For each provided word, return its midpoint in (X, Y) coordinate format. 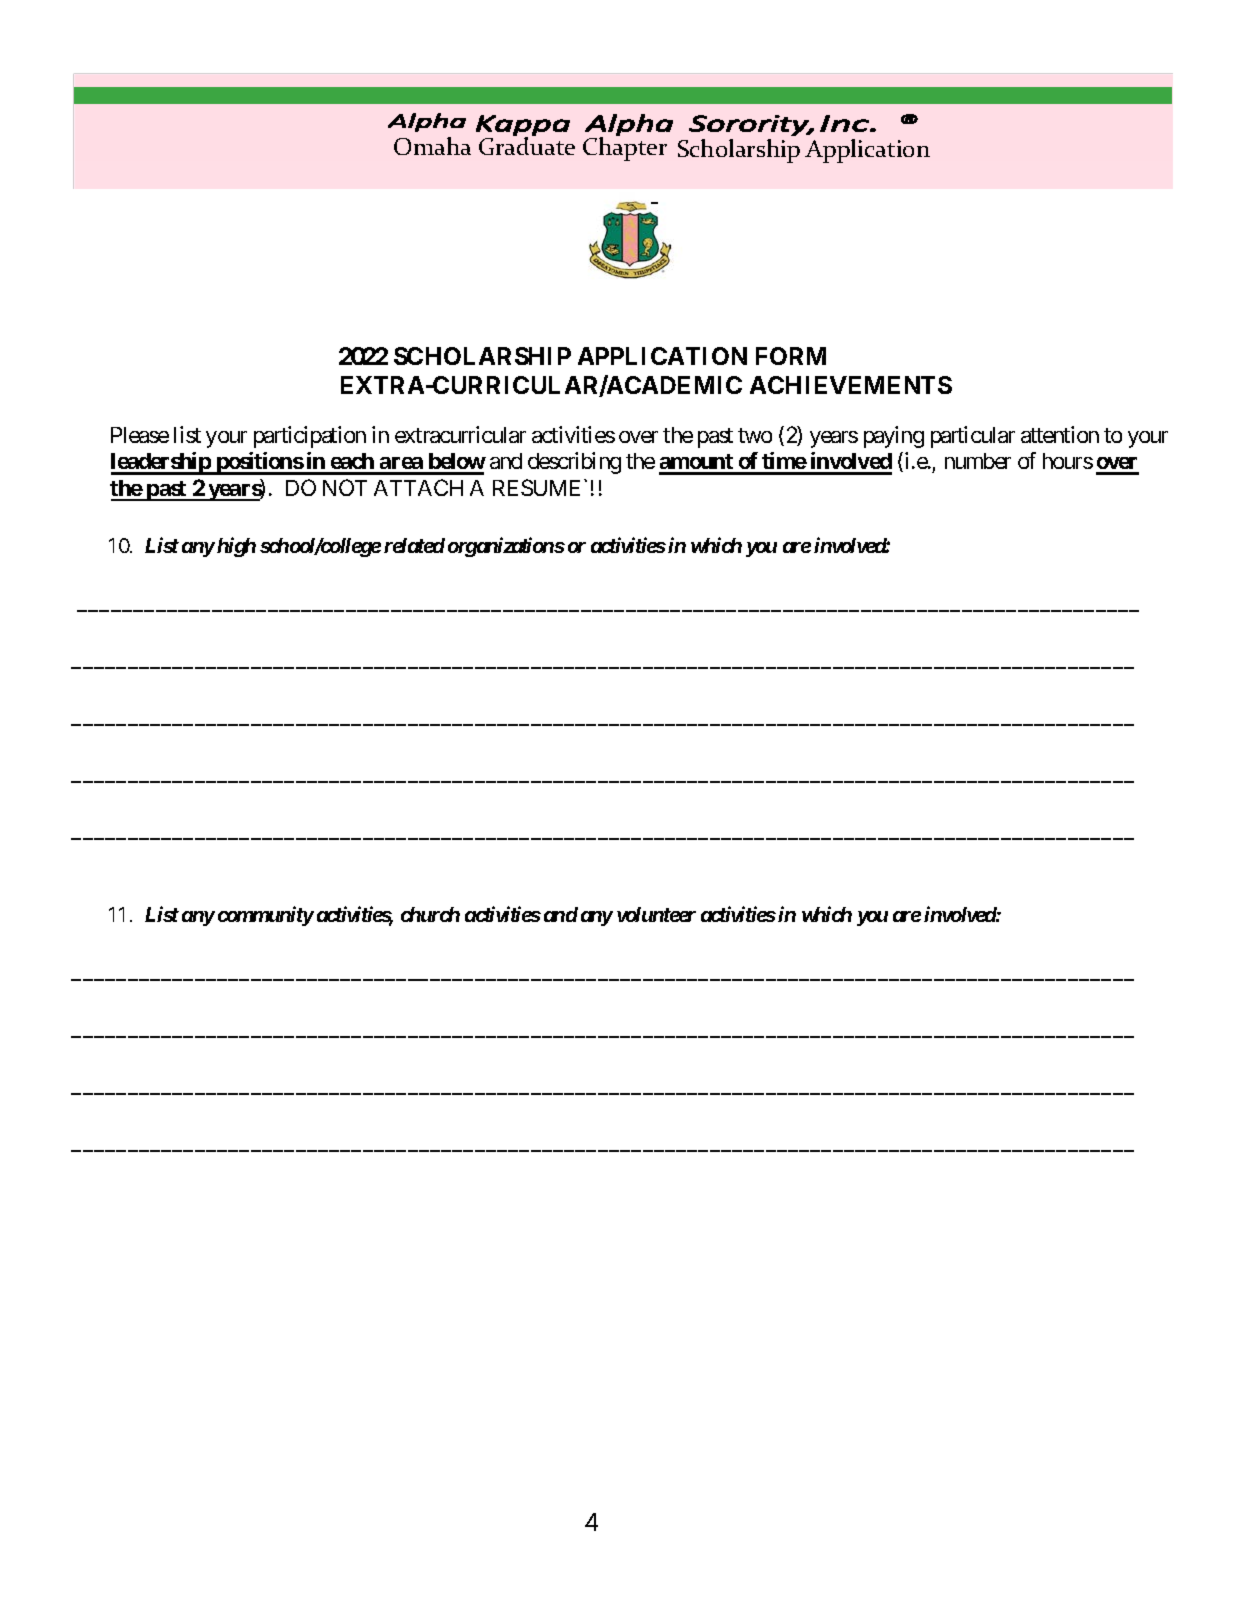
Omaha (432, 146)
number (978, 461)
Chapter (625, 148)
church (430, 914)
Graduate (527, 145)
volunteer (656, 914)
